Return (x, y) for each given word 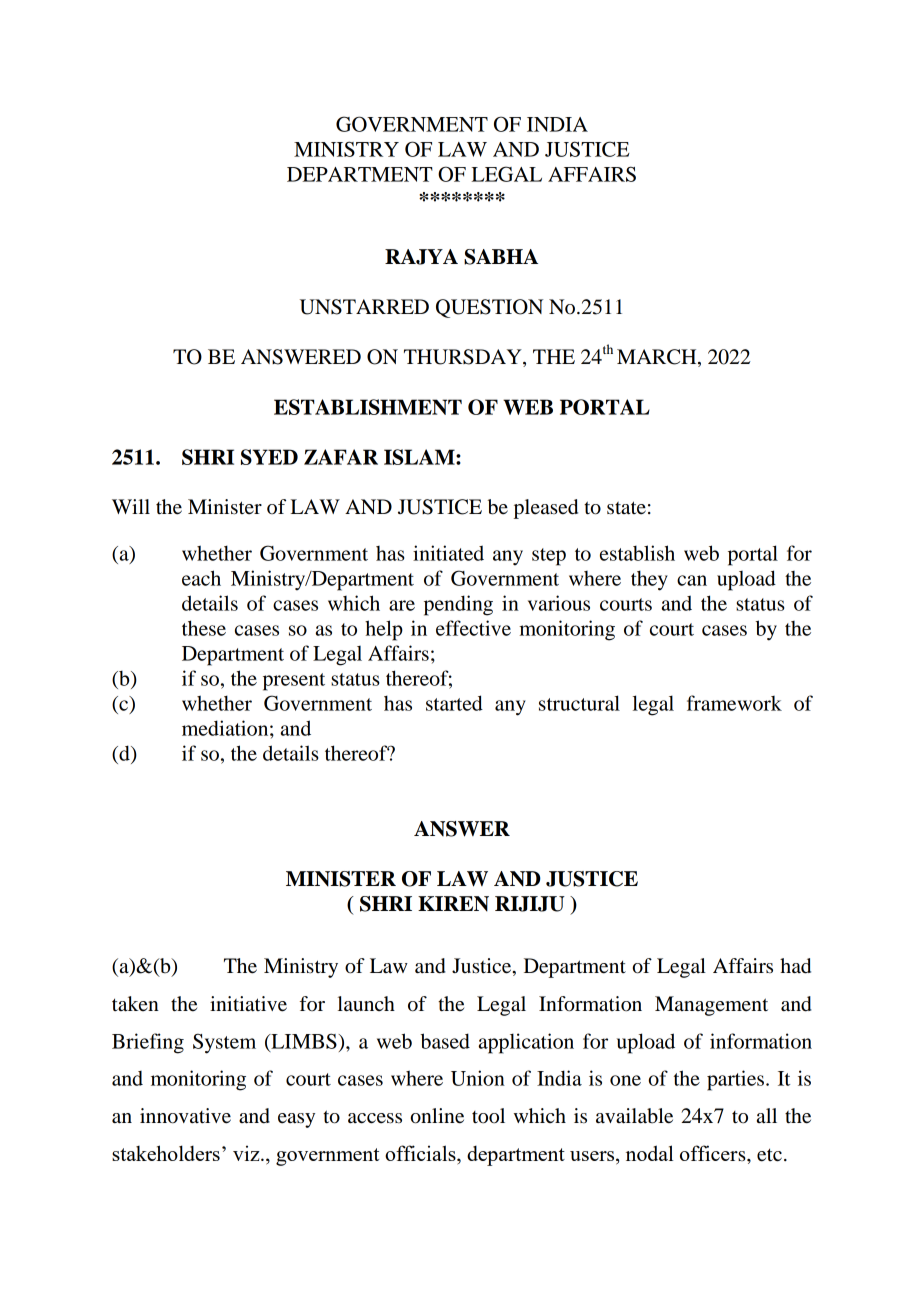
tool (488, 1116)
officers (714, 1153)
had (795, 966)
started (454, 703)
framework (734, 703)
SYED (269, 457)
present (294, 682)
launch (366, 1003)
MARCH (658, 358)
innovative (185, 1116)
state (626, 508)
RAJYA (421, 257)
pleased (546, 509)
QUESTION (489, 308)
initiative (248, 1004)
